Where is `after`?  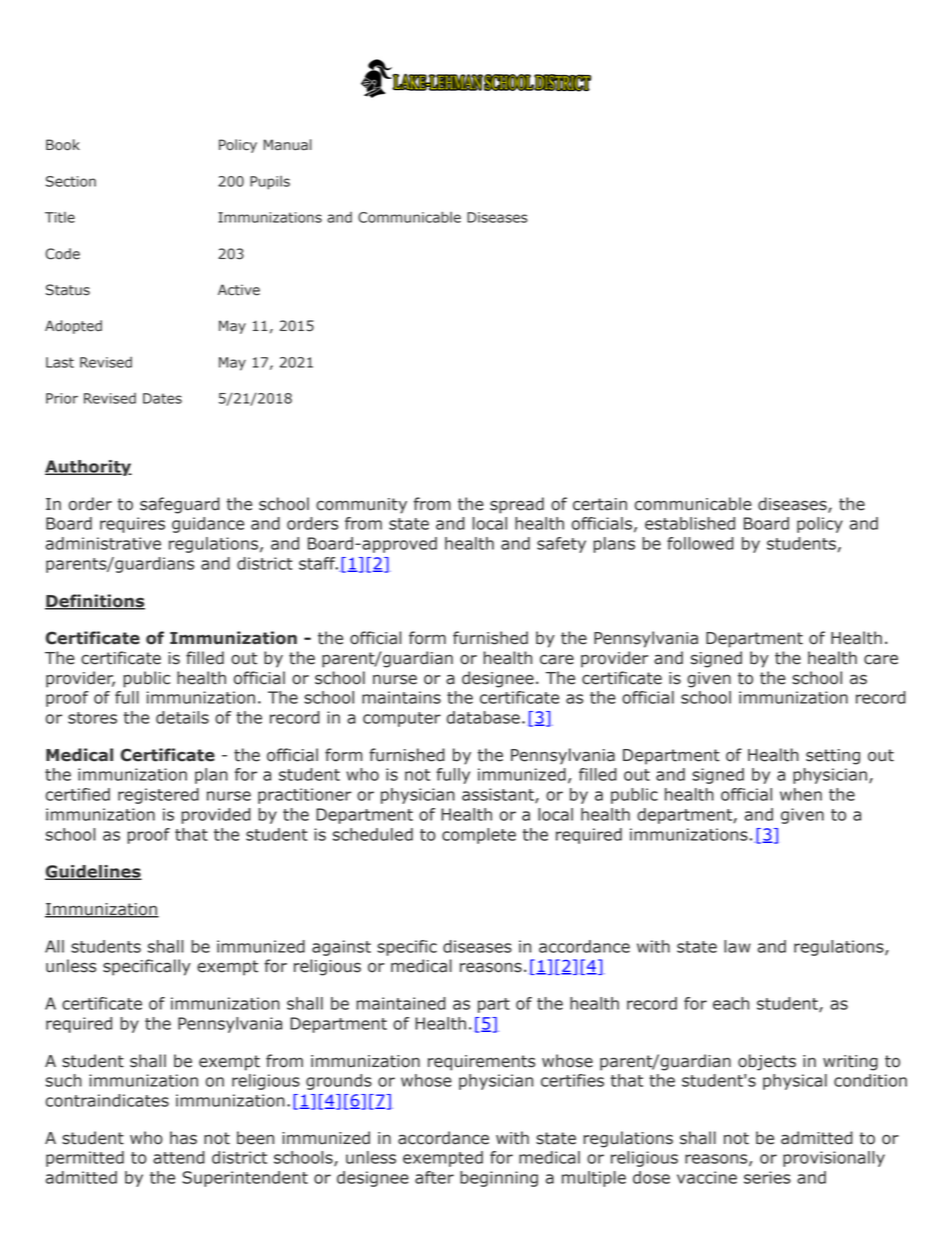
after is located at coordinates (434, 1177).
